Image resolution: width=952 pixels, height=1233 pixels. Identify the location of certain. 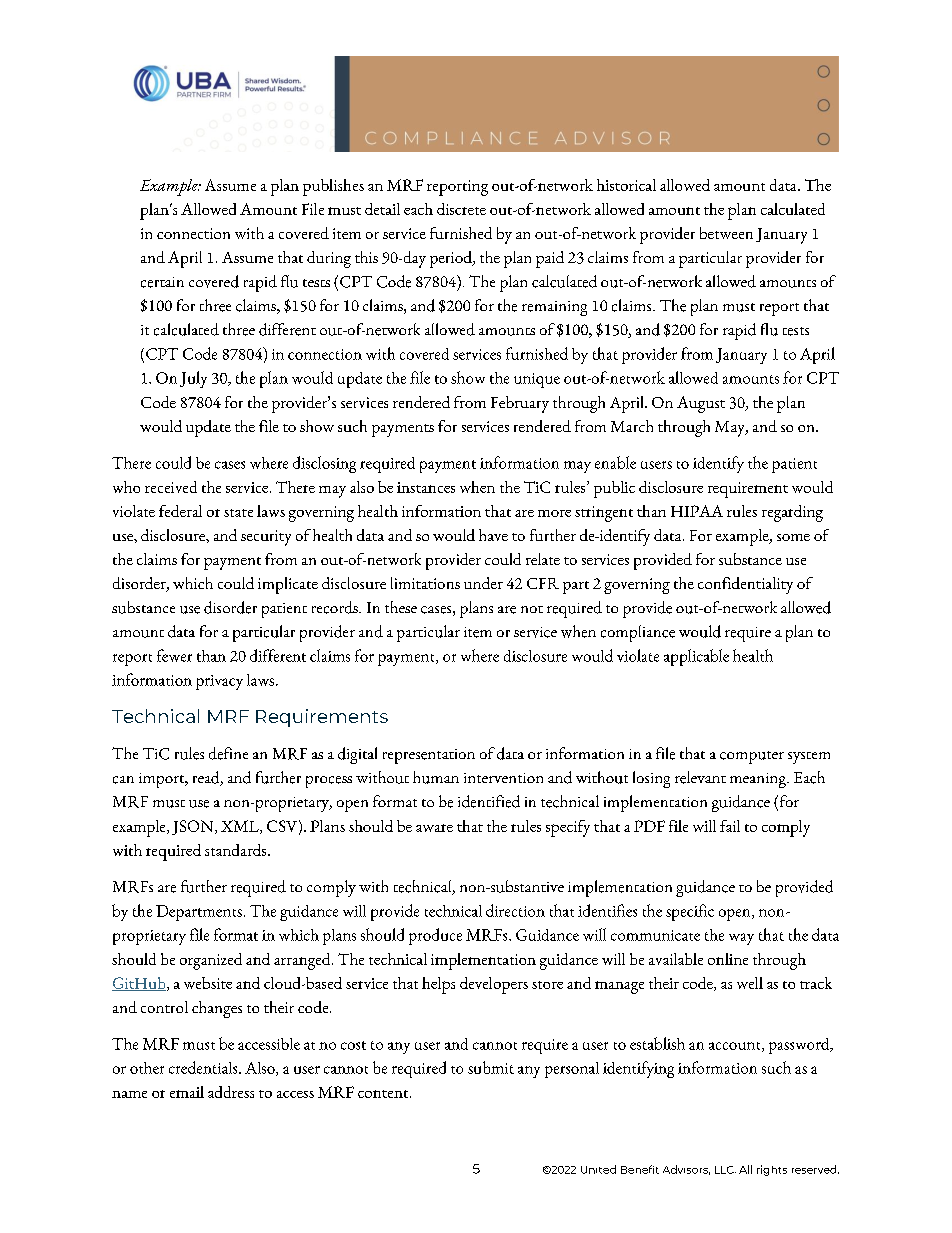
(162, 282).
